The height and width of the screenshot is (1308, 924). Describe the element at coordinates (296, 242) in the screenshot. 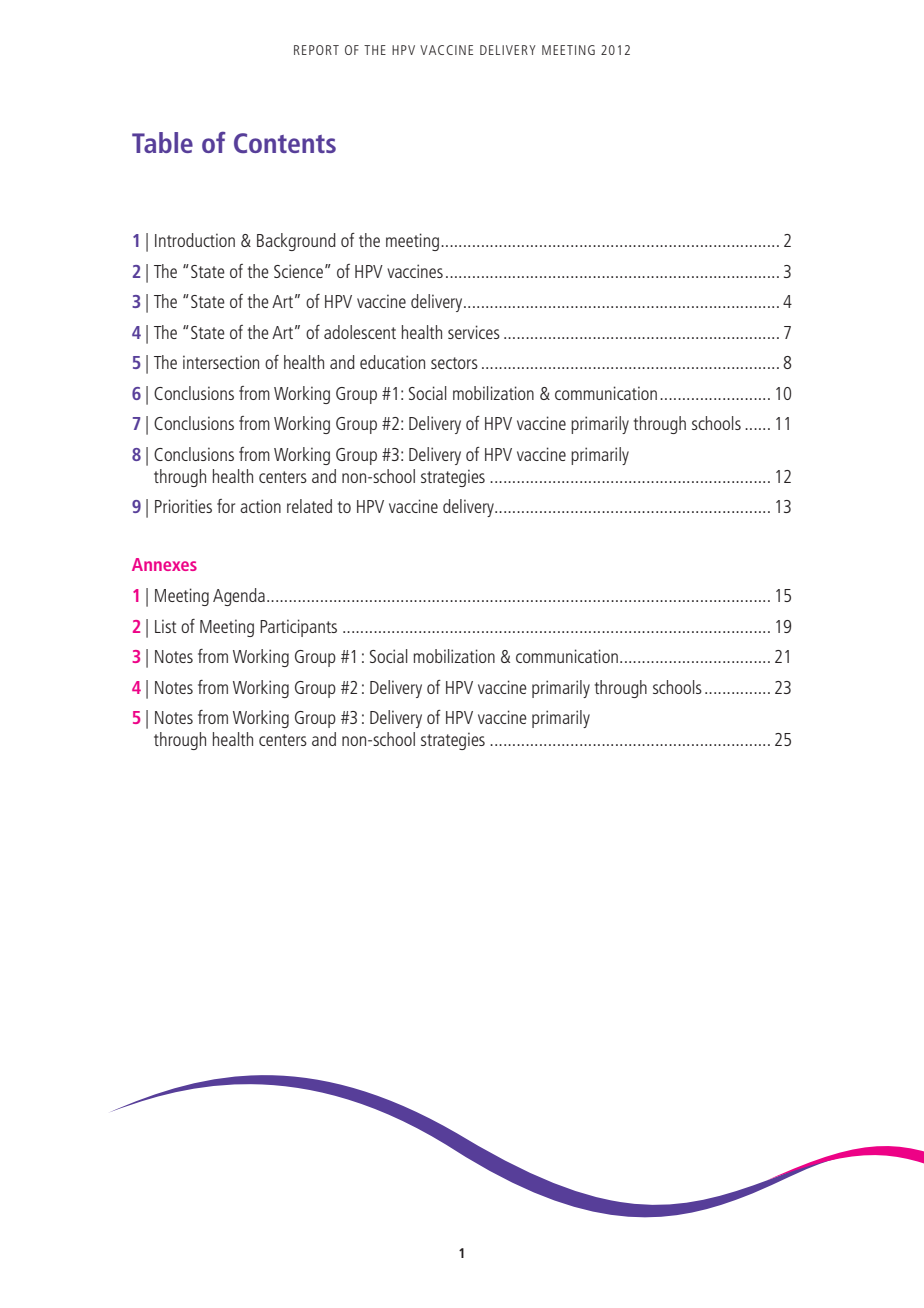

I see `Background` at that location.
